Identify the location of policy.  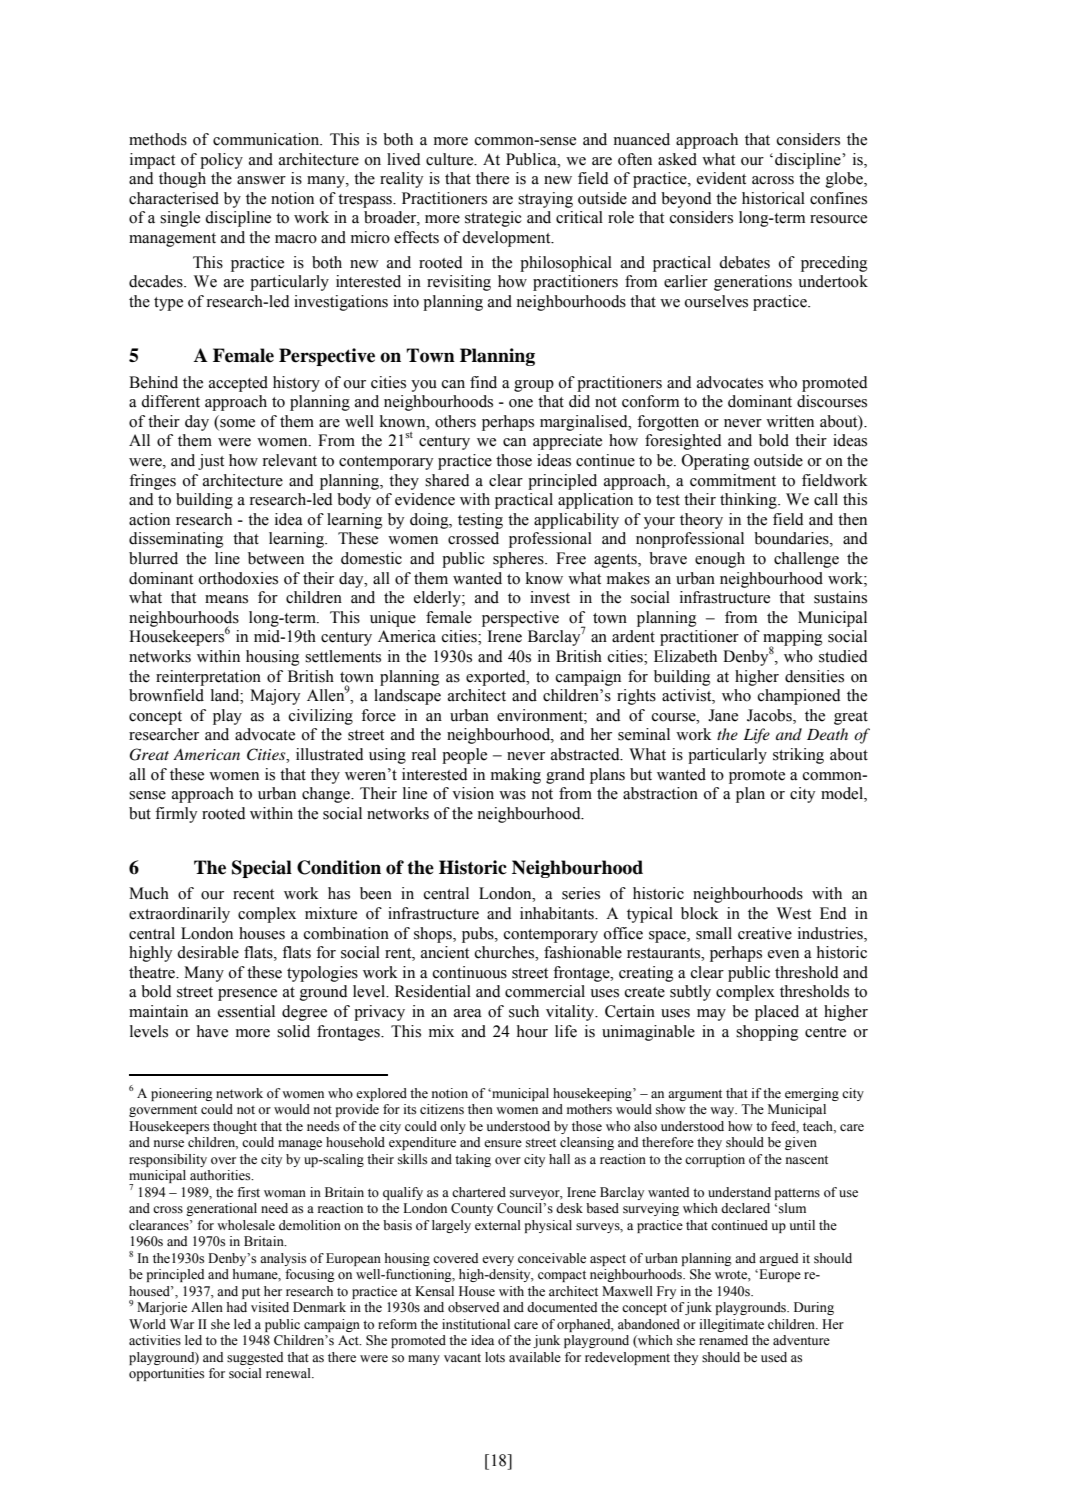
(221, 161).
